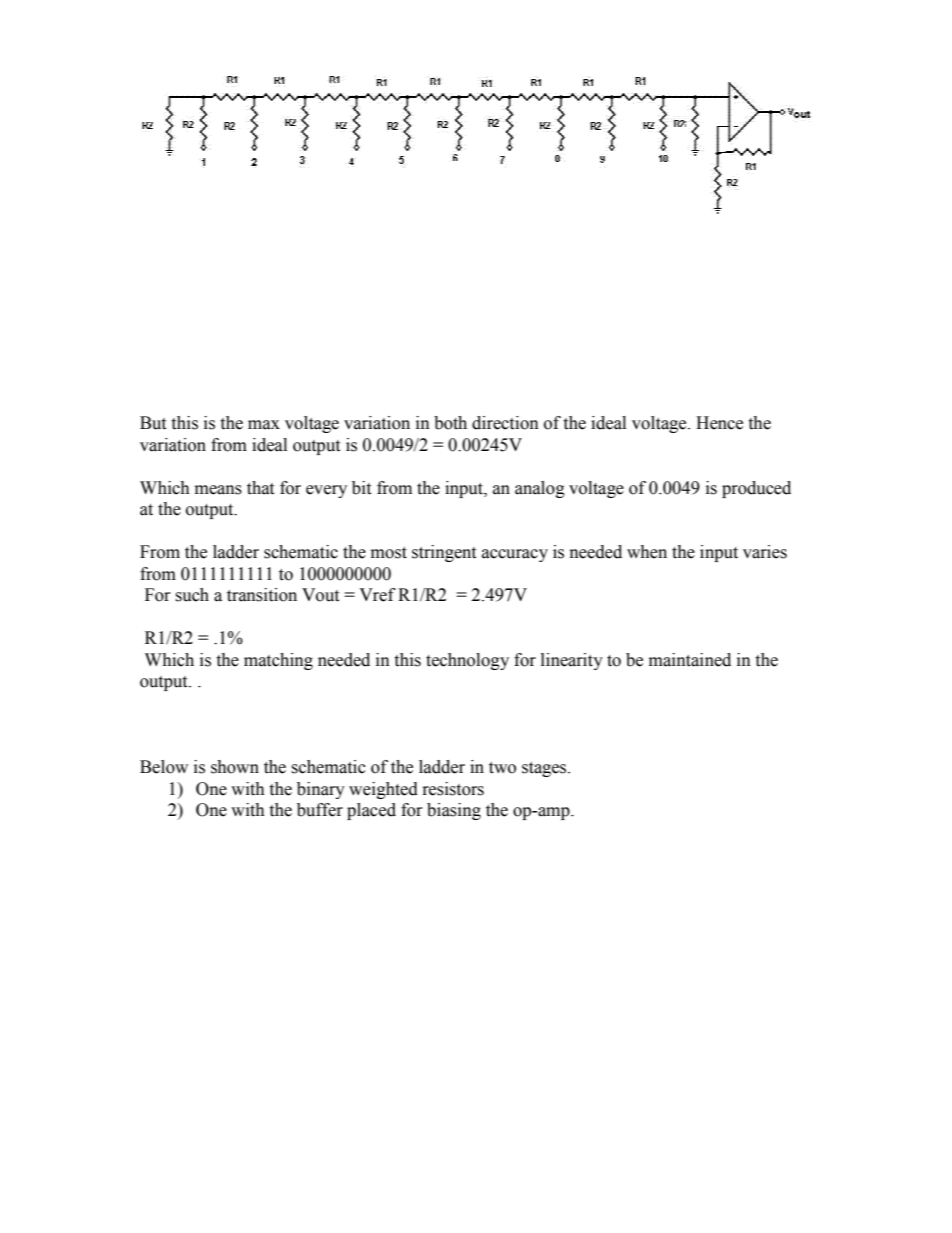 The height and width of the screenshot is (1233, 952). Describe the element at coordinates (545, 769) in the screenshot. I see `stages` at that location.
